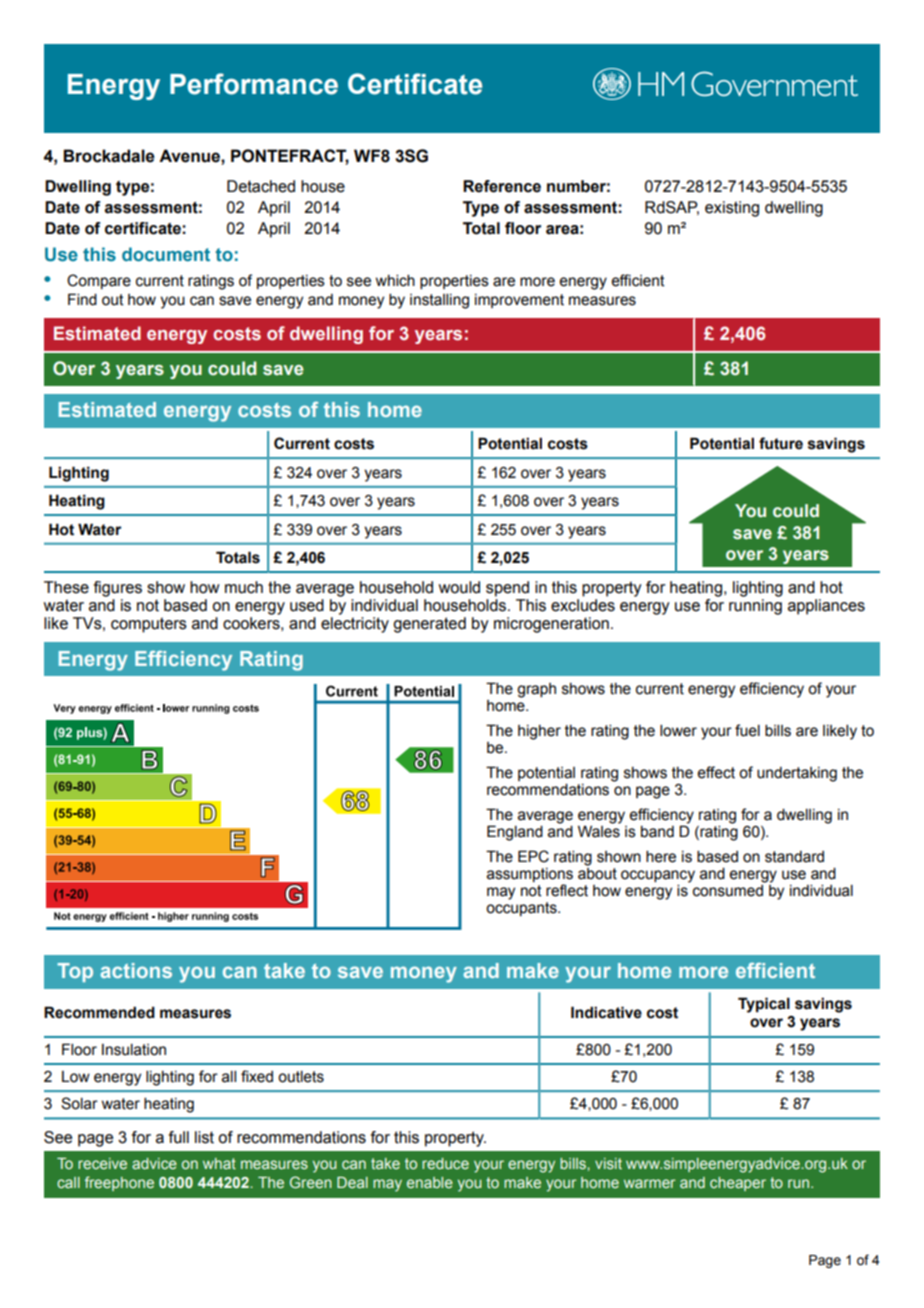 The width and height of the screenshot is (924, 1308). Describe the element at coordinates (254, 84) in the screenshot. I see `Performance` at that location.
